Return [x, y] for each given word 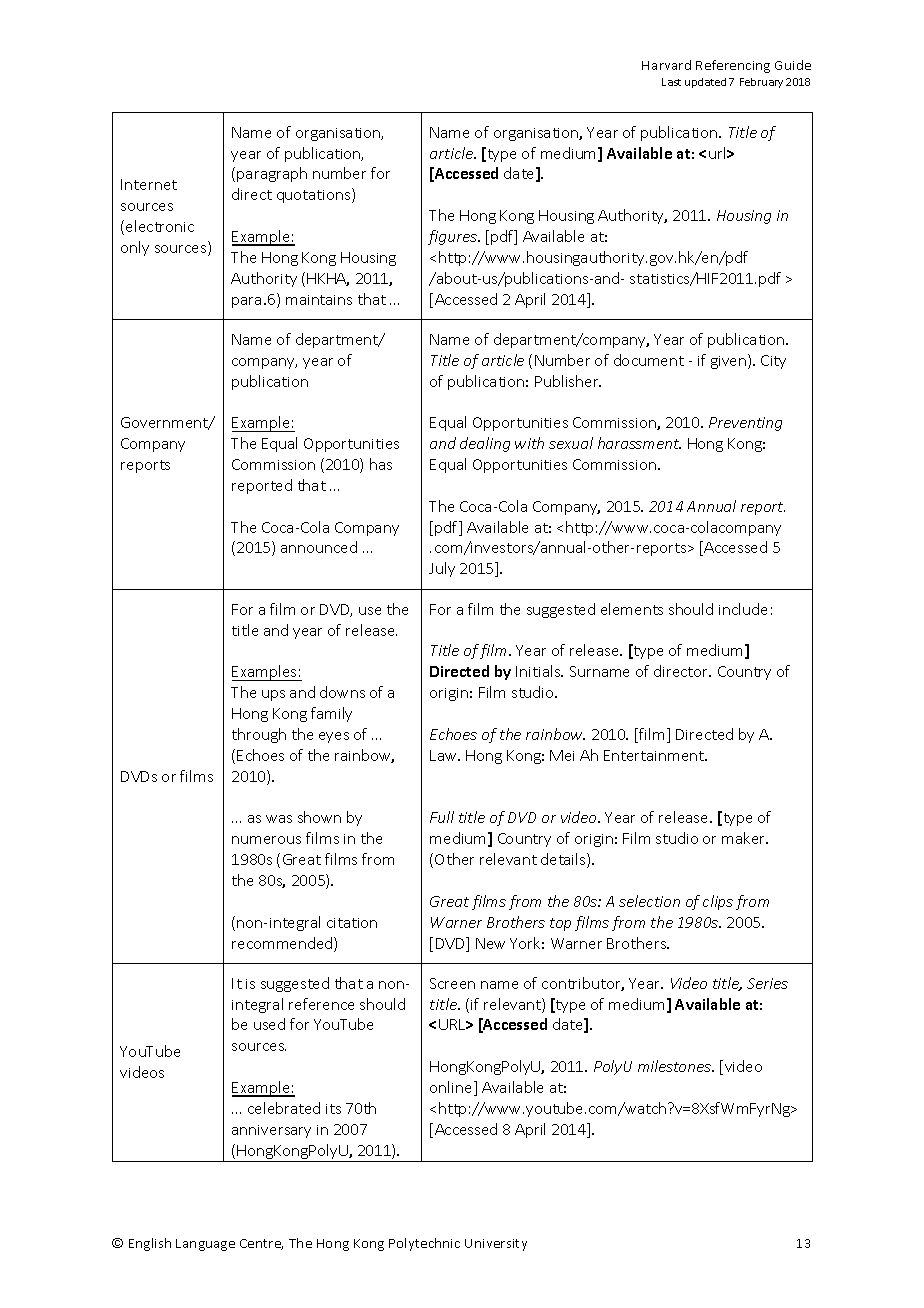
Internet [149, 184]
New [490, 943]
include [743, 609]
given [730, 361]
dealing [485, 444]
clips [718, 902]
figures [453, 237]
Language [205, 1245]
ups [273, 695]
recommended [283, 944]
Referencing [733, 66]
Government [165, 423]
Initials [539, 671]
